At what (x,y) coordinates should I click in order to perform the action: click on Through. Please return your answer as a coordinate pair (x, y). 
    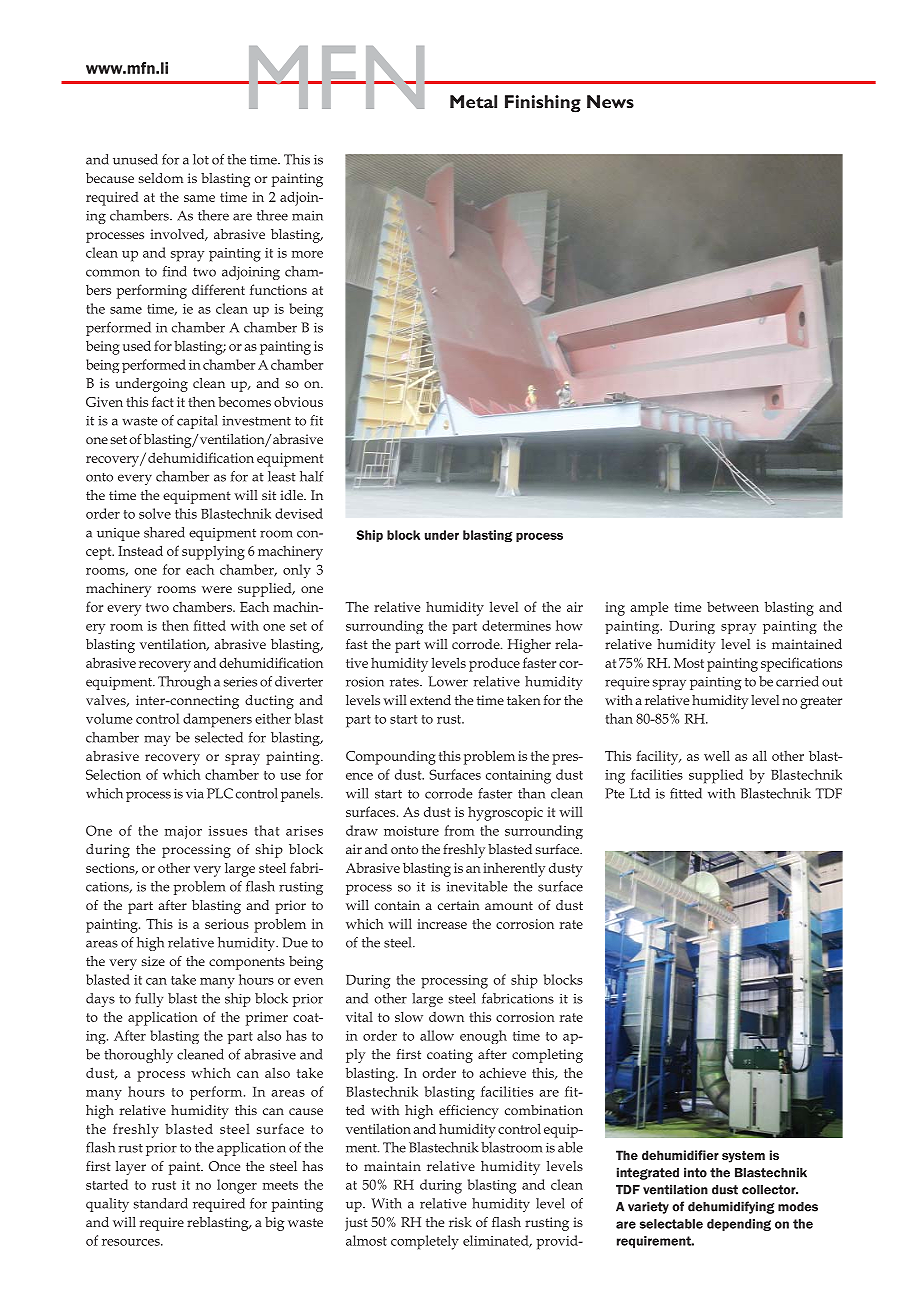
    Looking at the image, I should click on (184, 683).
